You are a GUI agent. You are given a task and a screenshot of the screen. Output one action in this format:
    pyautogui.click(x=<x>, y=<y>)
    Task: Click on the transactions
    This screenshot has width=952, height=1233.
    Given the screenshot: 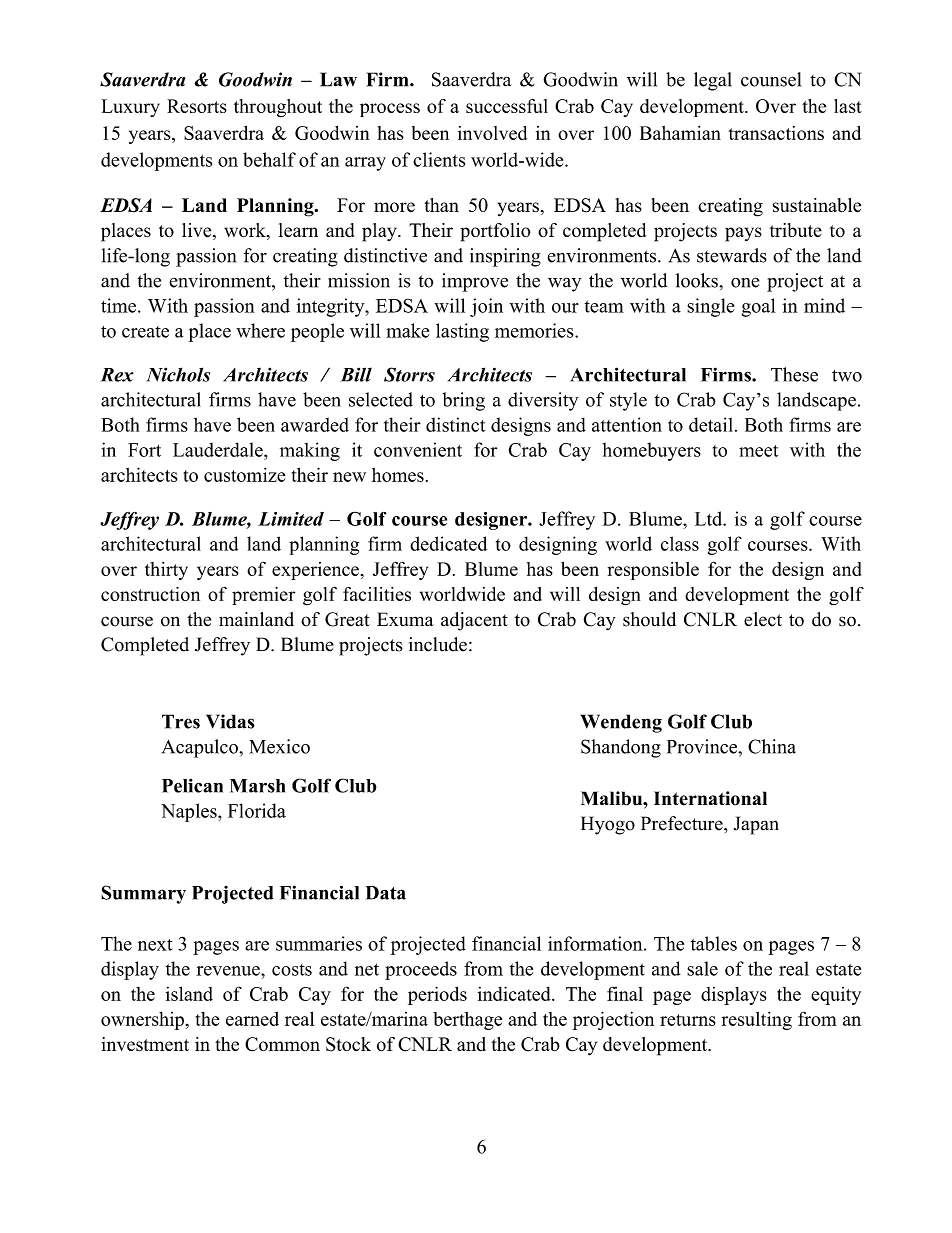 What is the action you would take?
    pyautogui.click(x=776, y=133)
